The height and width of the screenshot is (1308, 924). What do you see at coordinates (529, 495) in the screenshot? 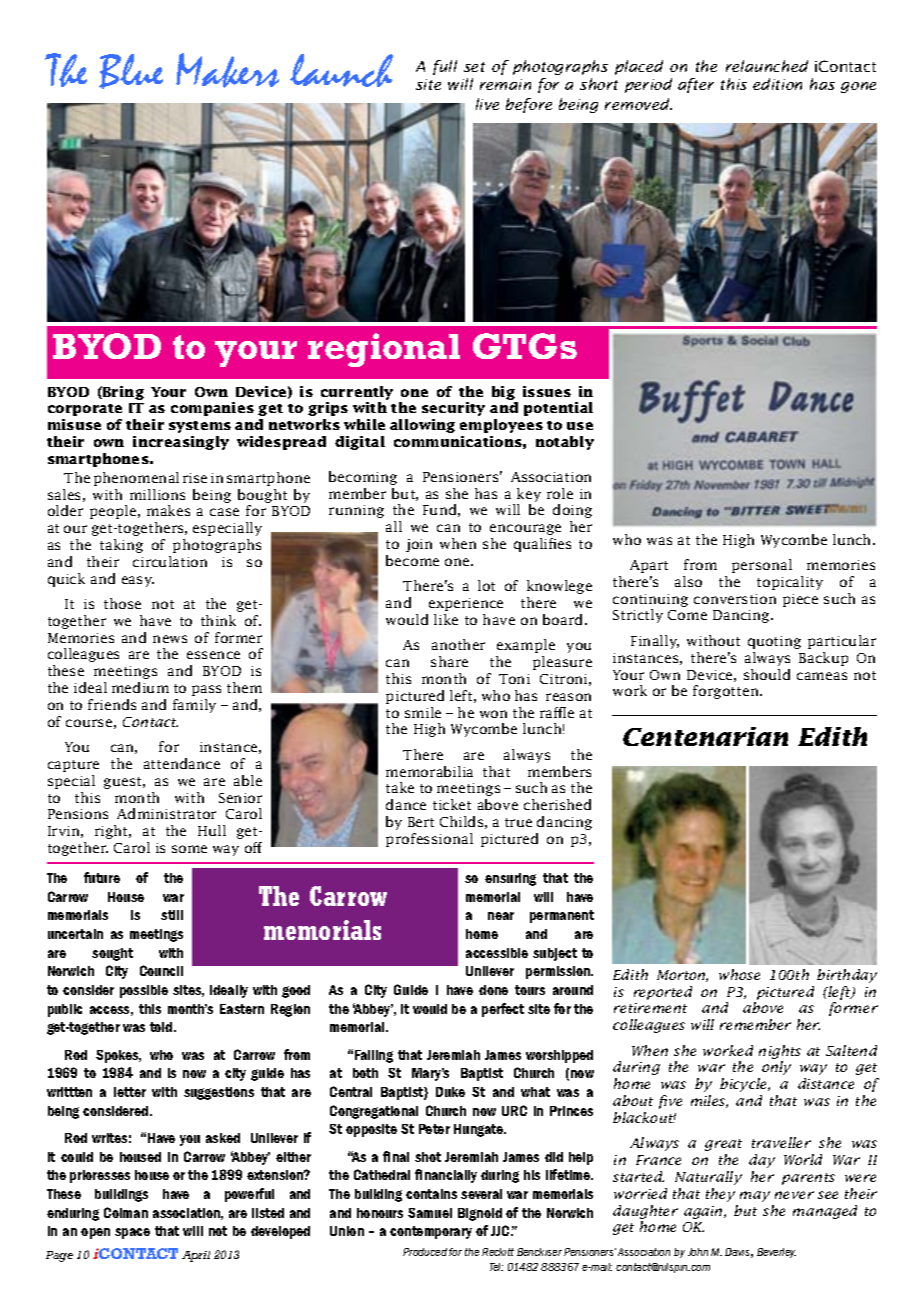
I see `key` at bounding box center [529, 495].
